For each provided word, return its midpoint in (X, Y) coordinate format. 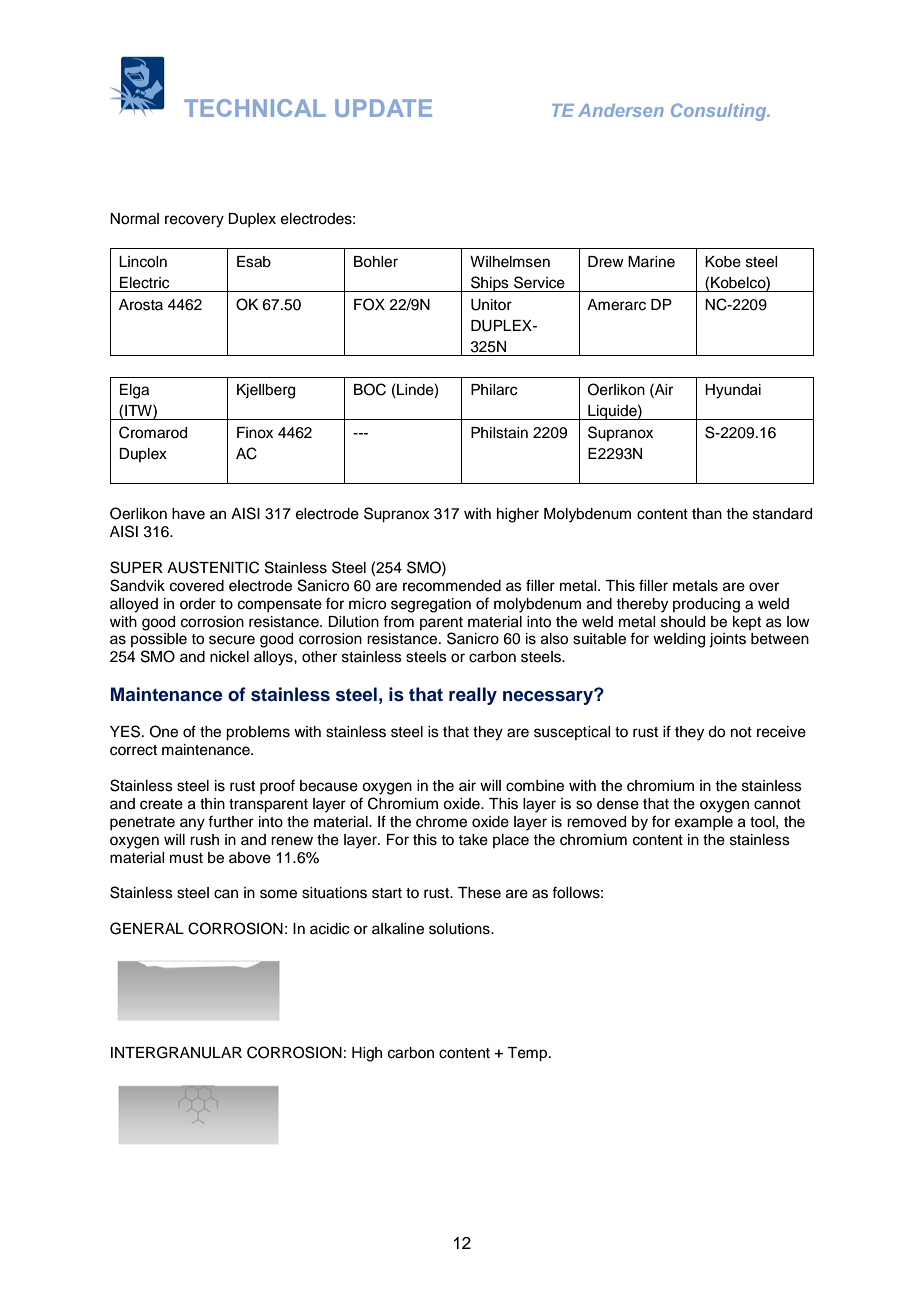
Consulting (720, 112)
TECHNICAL (255, 108)
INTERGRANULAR (176, 1052)
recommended (452, 586)
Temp (528, 1054)
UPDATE (383, 108)
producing (706, 605)
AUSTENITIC (213, 567)
